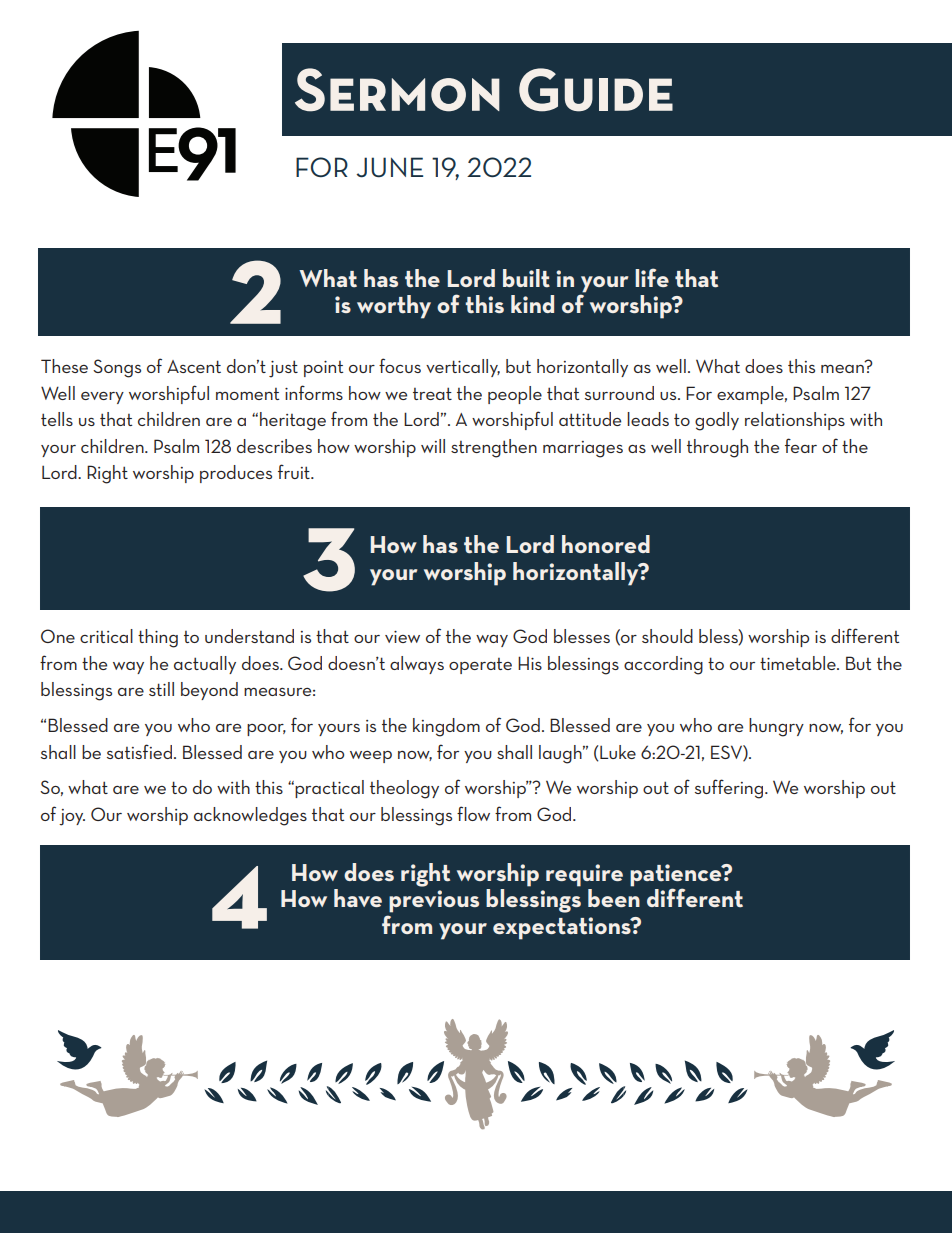 The width and height of the screenshot is (952, 1233). What do you see at coordinates (389, 167) in the screenshot?
I see `JUNE` at bounding box center [389, 167].
